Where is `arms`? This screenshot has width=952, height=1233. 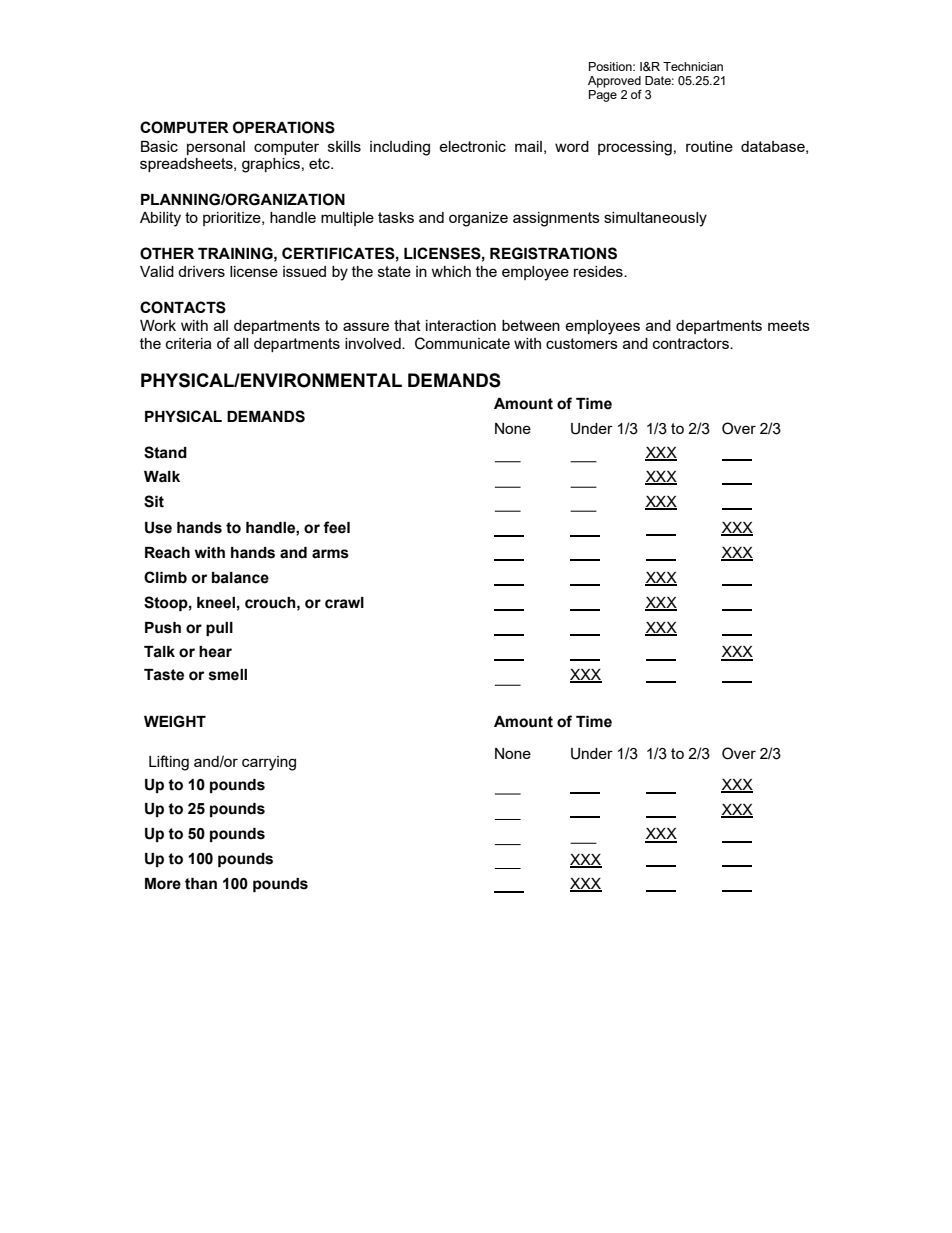
arms is located at coordinates (330, 554).
